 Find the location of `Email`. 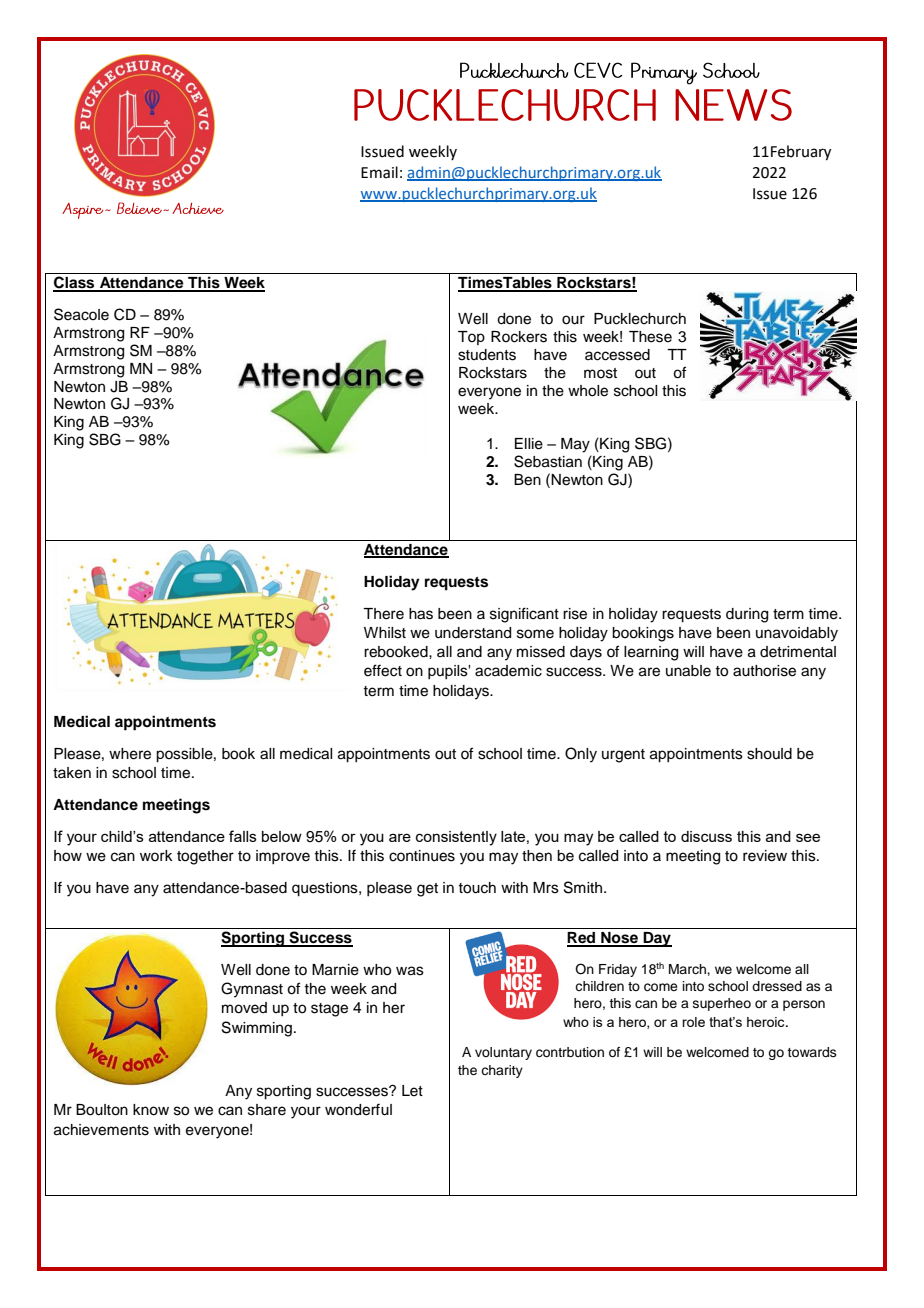

Email is located at coordinates (379, 172).
